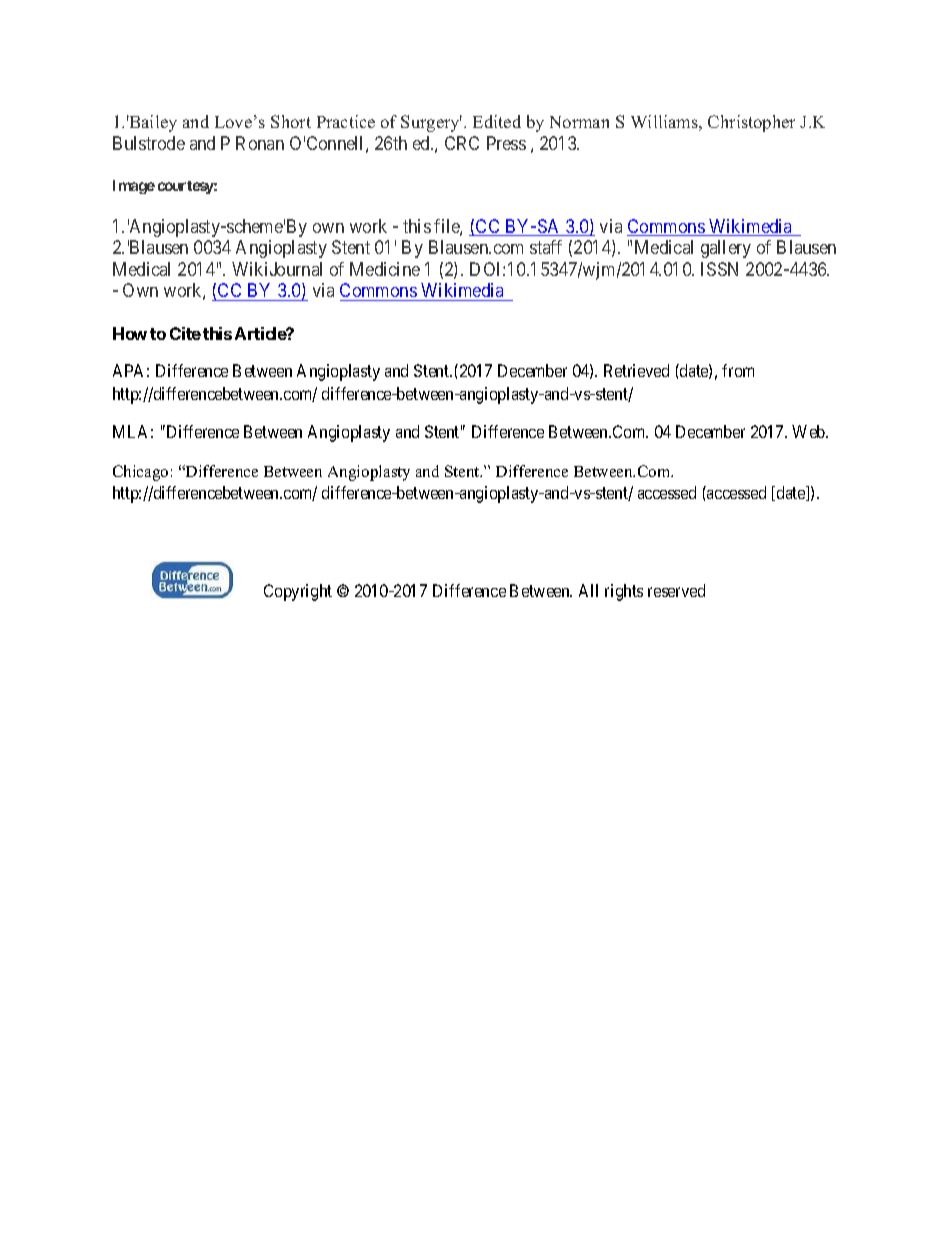 The image size is (952, 1233). What do you see at coordinates (636, 370) in the screenshot?
I see `Retrieved` at bounding box center [636, 370].
